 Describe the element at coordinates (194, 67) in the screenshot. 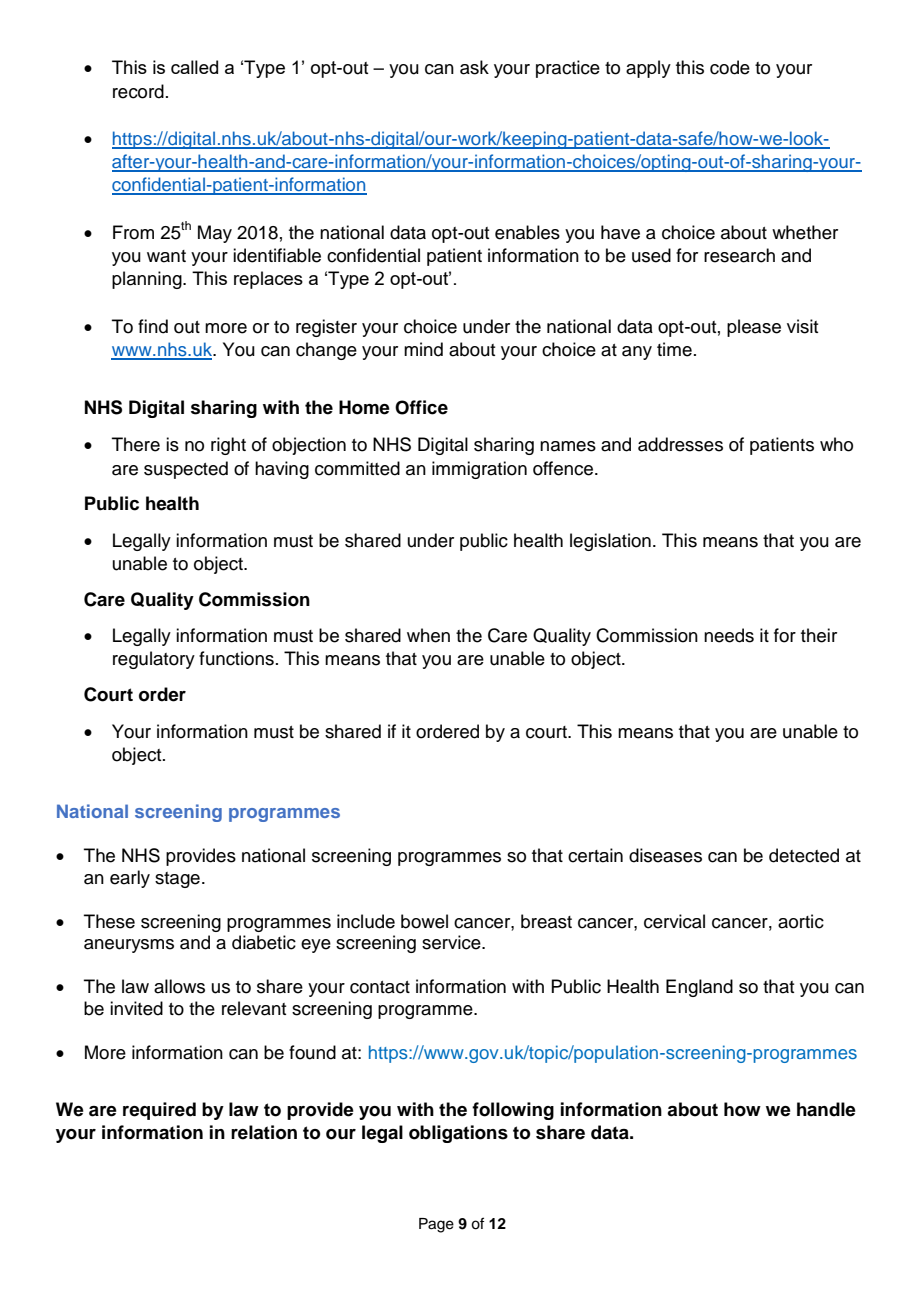

I see `called` at that location.
